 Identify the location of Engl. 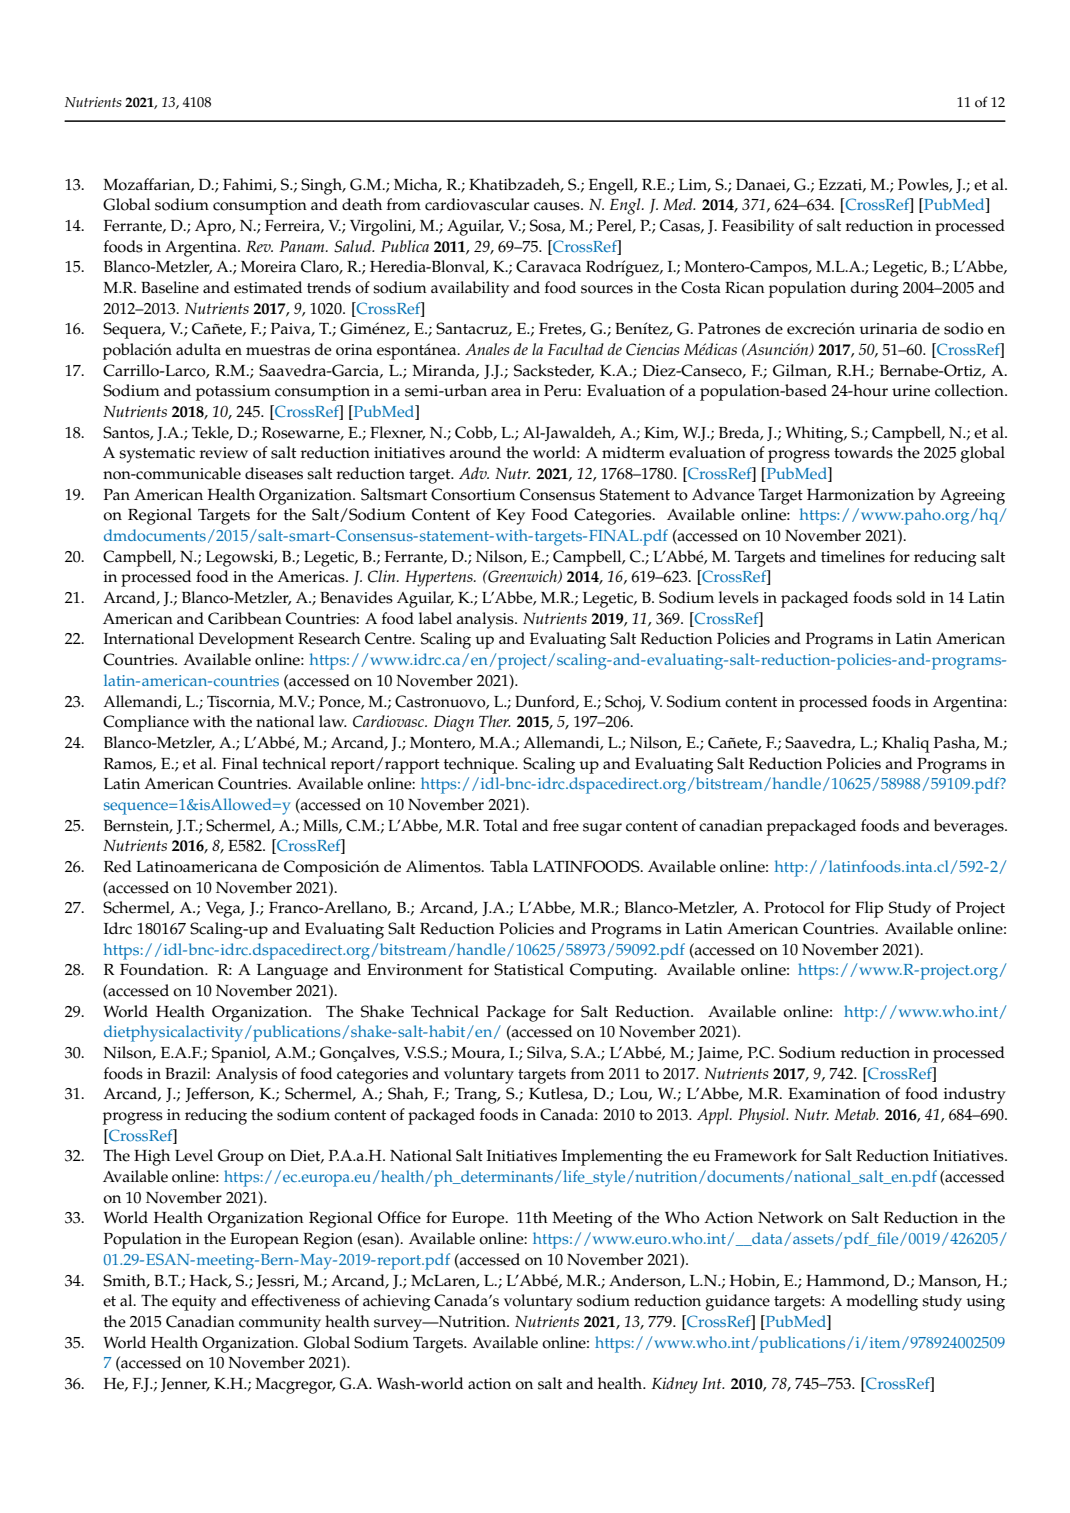
(626, 206).
